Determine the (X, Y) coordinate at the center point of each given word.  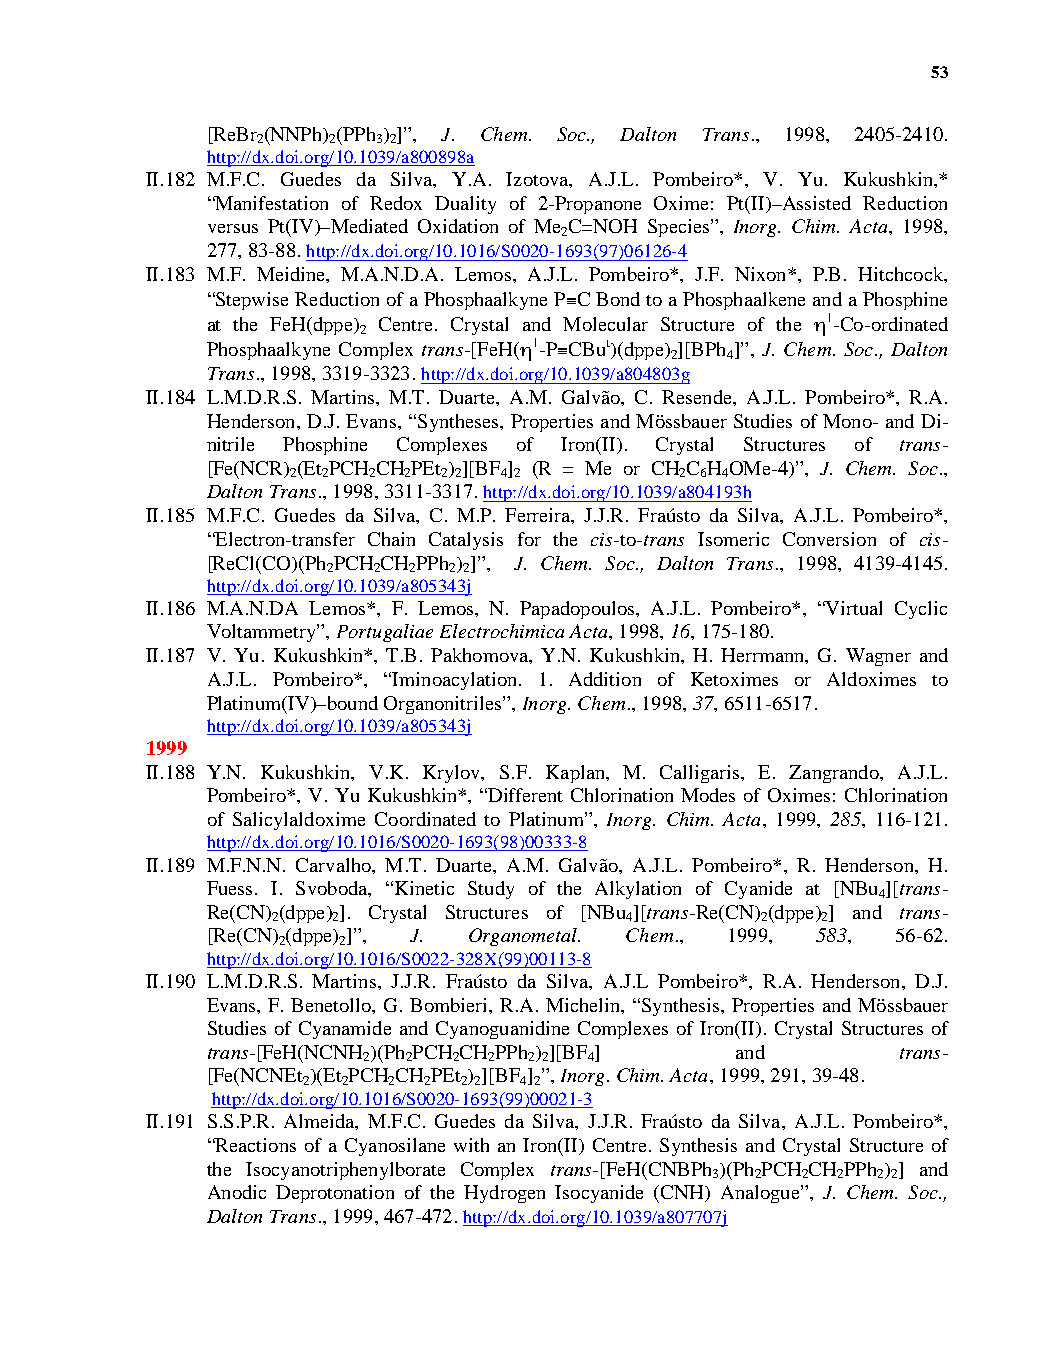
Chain (391, 539)
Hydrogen (504, 1194)
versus (233, 228)
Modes (708, 795)
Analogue (761, 1194)
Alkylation (638, 890)
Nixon (762, 274)
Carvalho (334, 865)
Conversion (829, 539)
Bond (618, 299)
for (529, 539)
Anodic (237, 1192)
